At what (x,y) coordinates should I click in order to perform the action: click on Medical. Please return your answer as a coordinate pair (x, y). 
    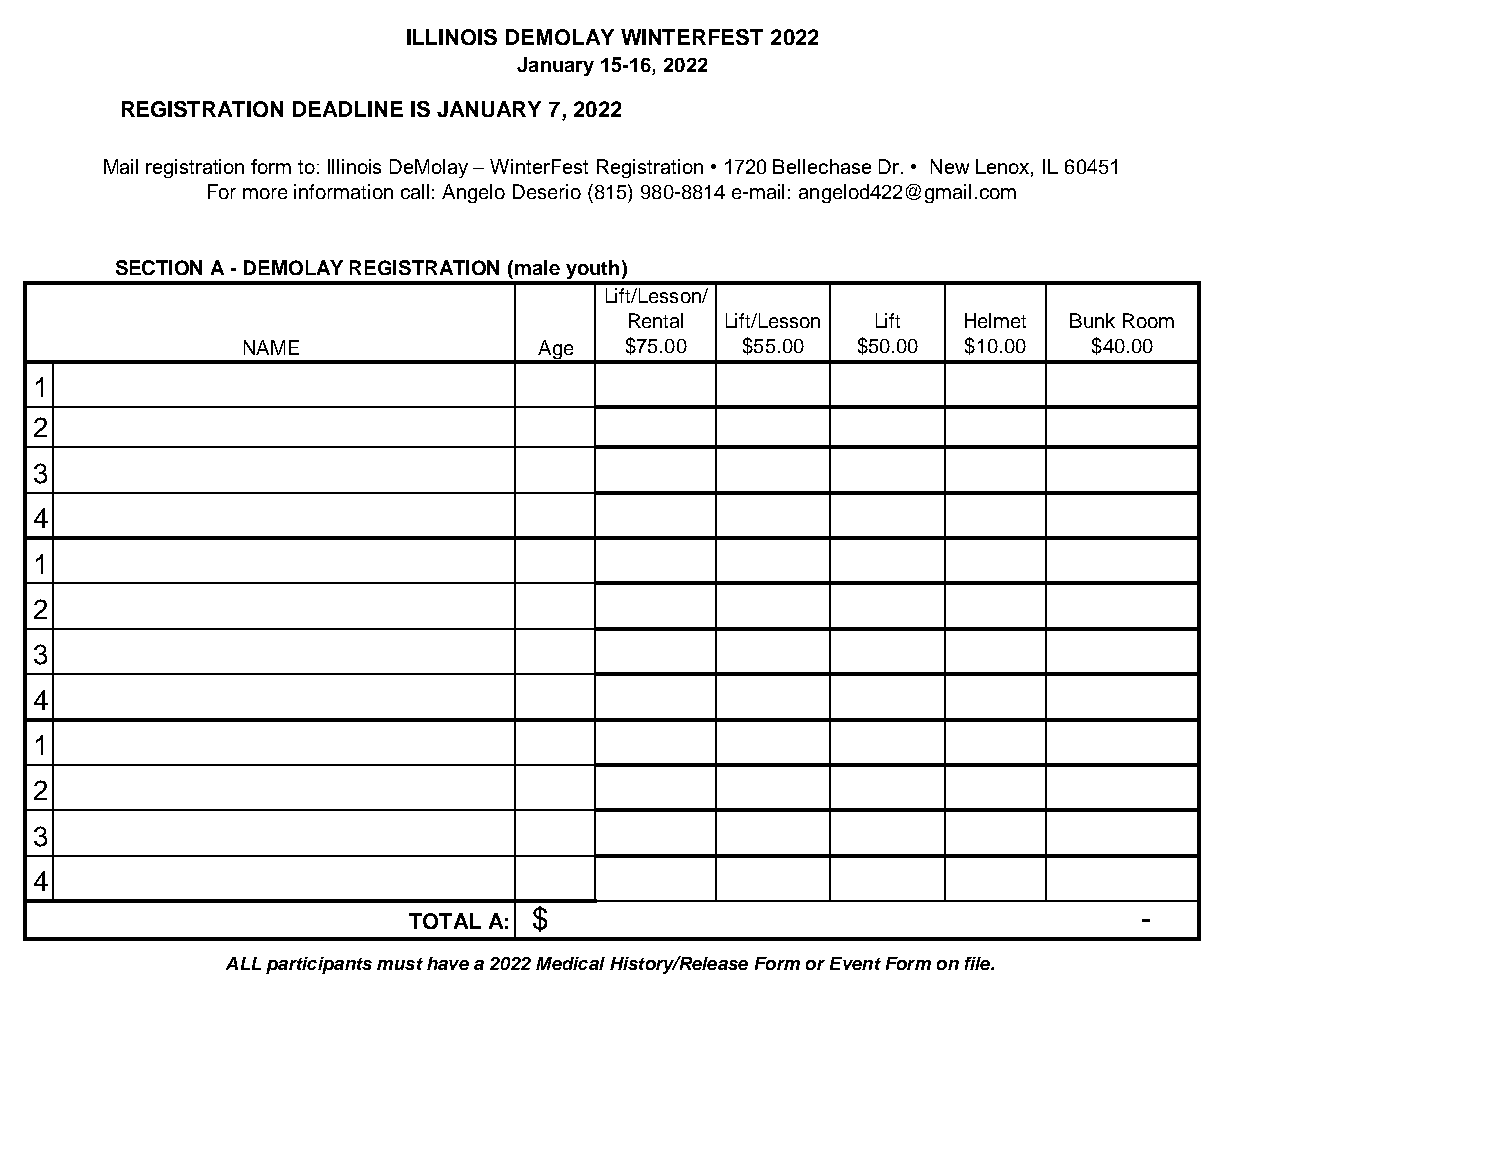
    Looking at the image, I should click on (570, 963).
